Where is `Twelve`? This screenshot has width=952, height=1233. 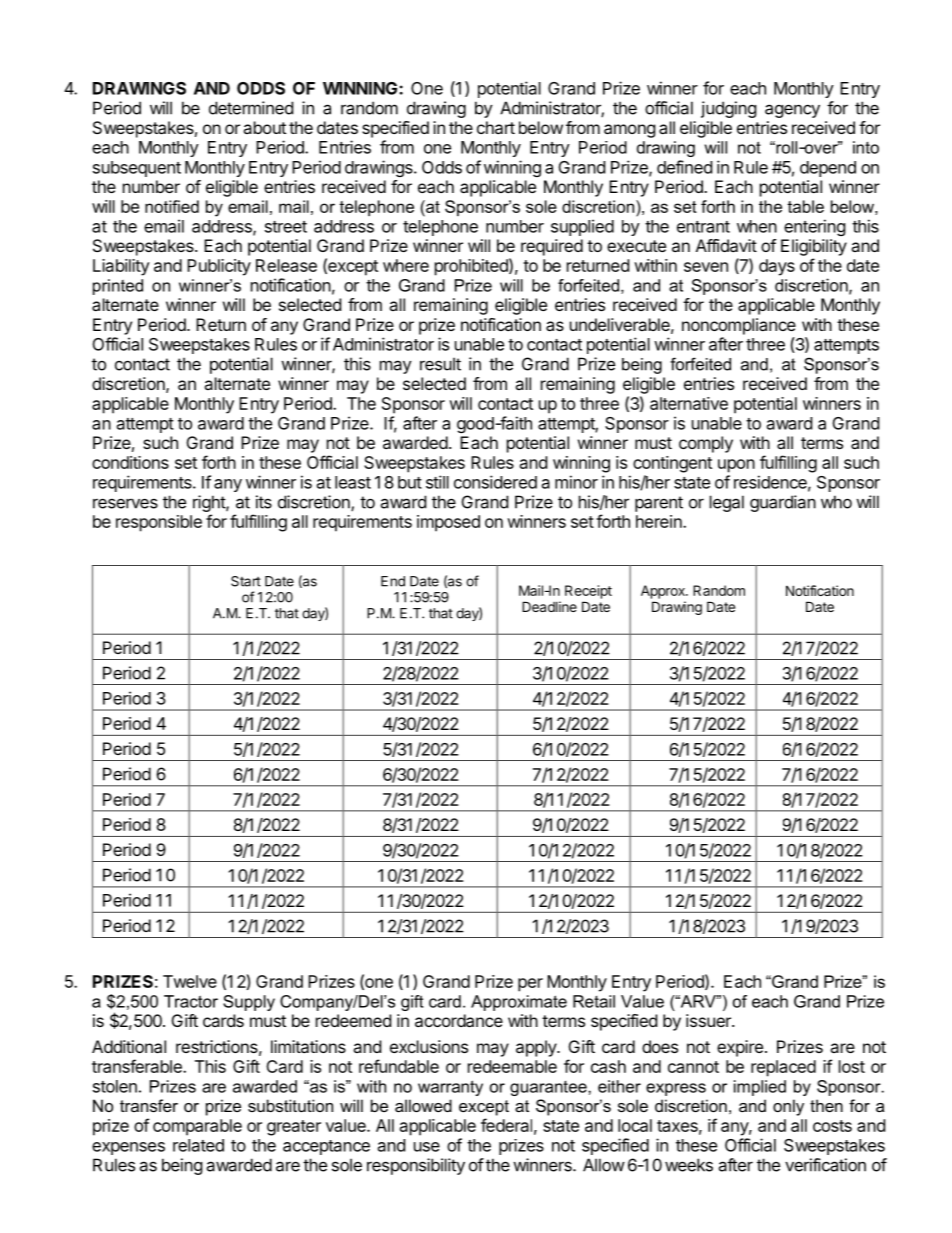 Twelve is located at coordinates (190, 981).
